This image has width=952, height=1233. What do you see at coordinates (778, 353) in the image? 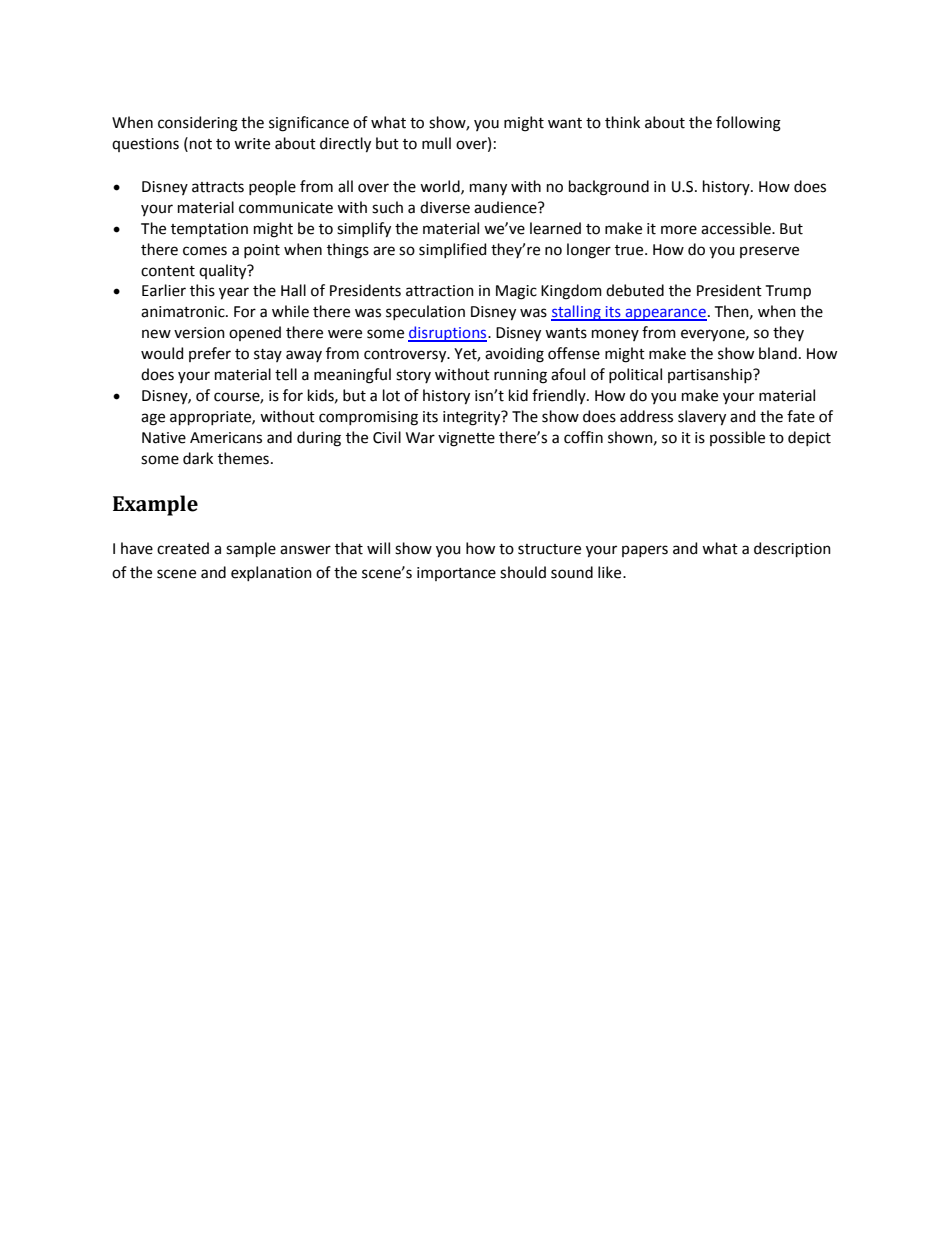
I see `bland` at bounding box center [778, 353].
